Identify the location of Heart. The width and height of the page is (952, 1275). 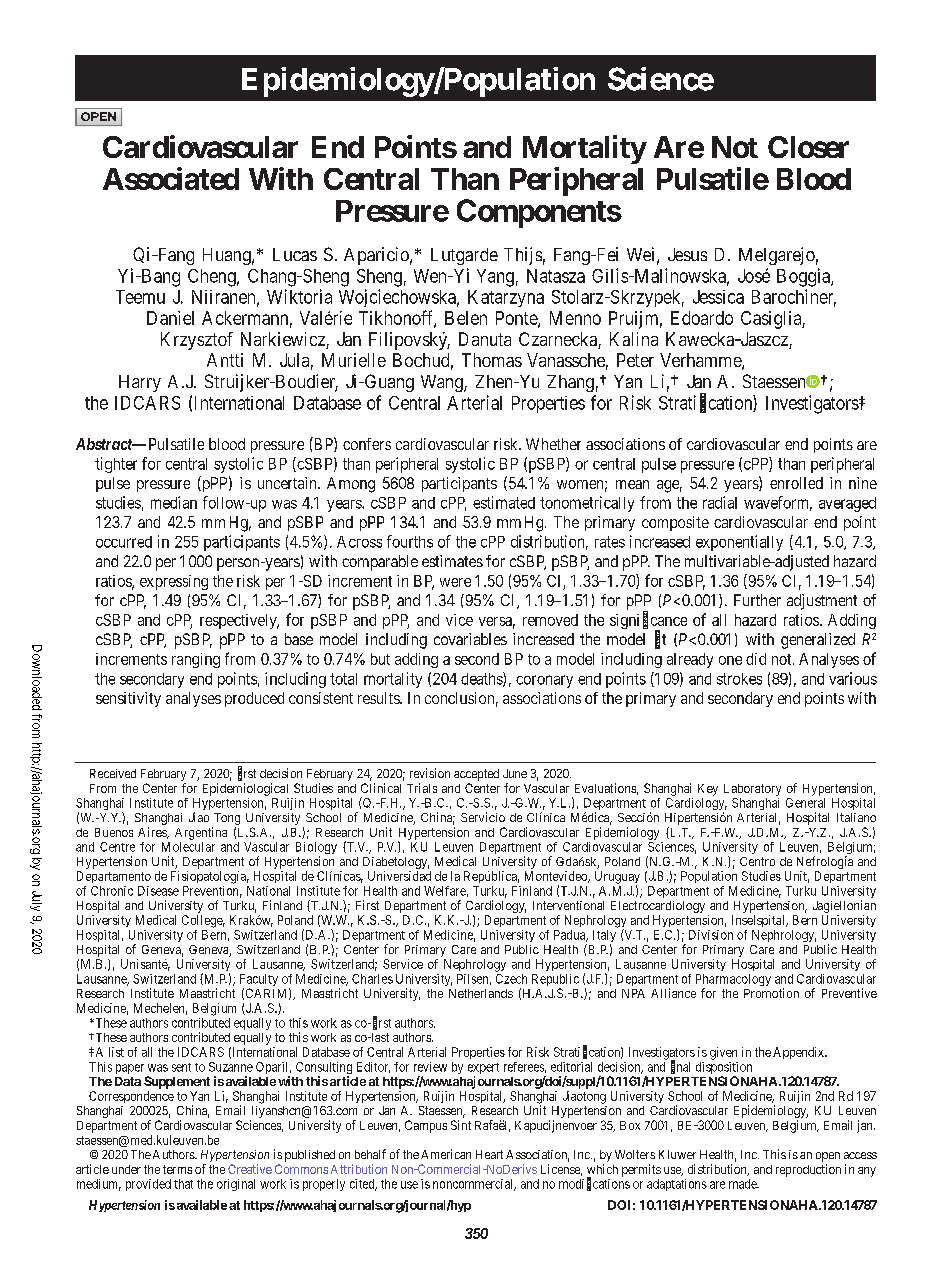
(489, 1154).
